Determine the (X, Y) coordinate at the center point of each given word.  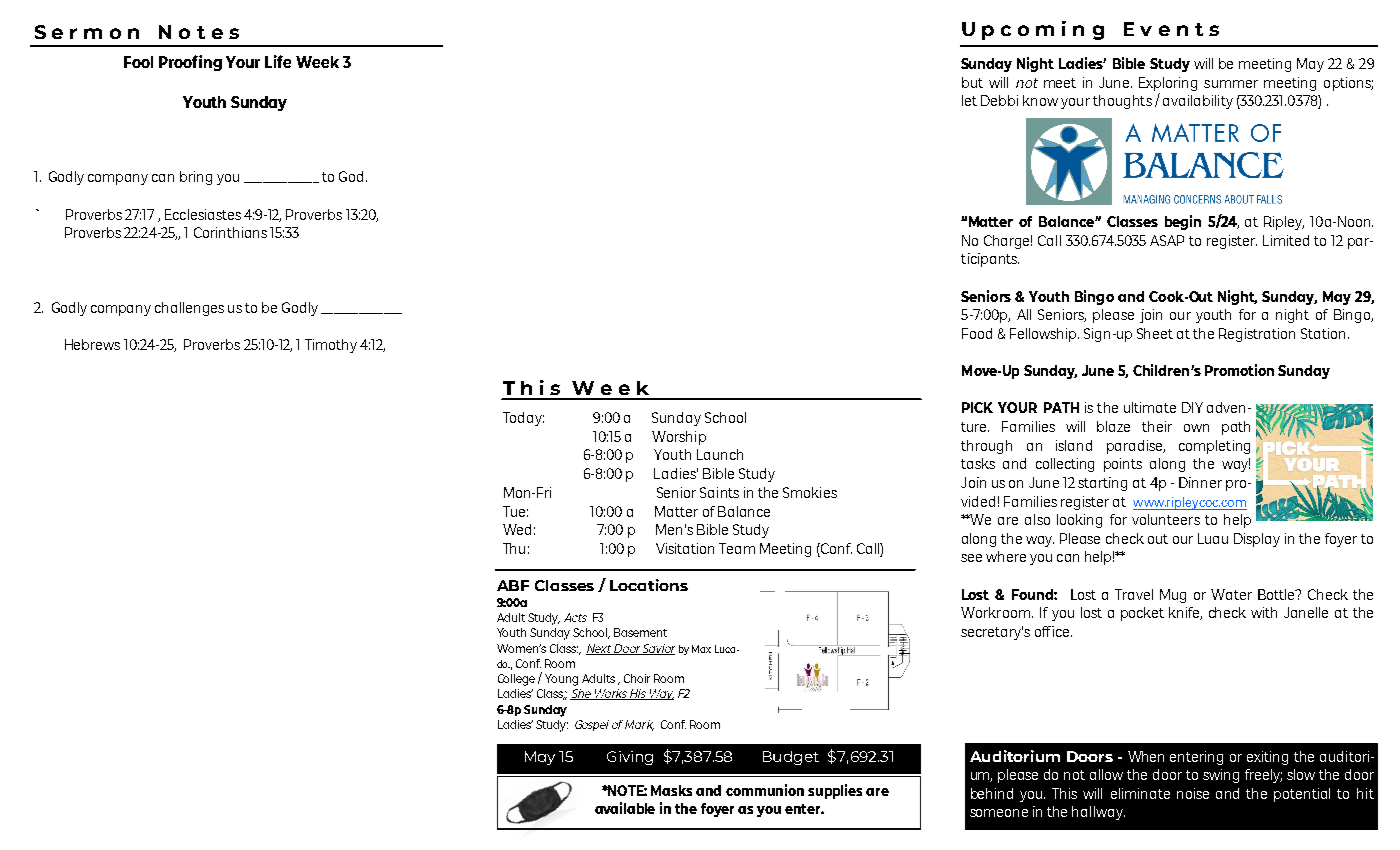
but (972, 82)
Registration (1257, 335)
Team (737, 548)
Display (1257, 540)
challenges (189, 309)
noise (1193, 793)
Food (977, 333)
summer (1231, 84)
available (625, 808)
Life (278, 61)
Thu (514, 548)
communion (765, 790)
